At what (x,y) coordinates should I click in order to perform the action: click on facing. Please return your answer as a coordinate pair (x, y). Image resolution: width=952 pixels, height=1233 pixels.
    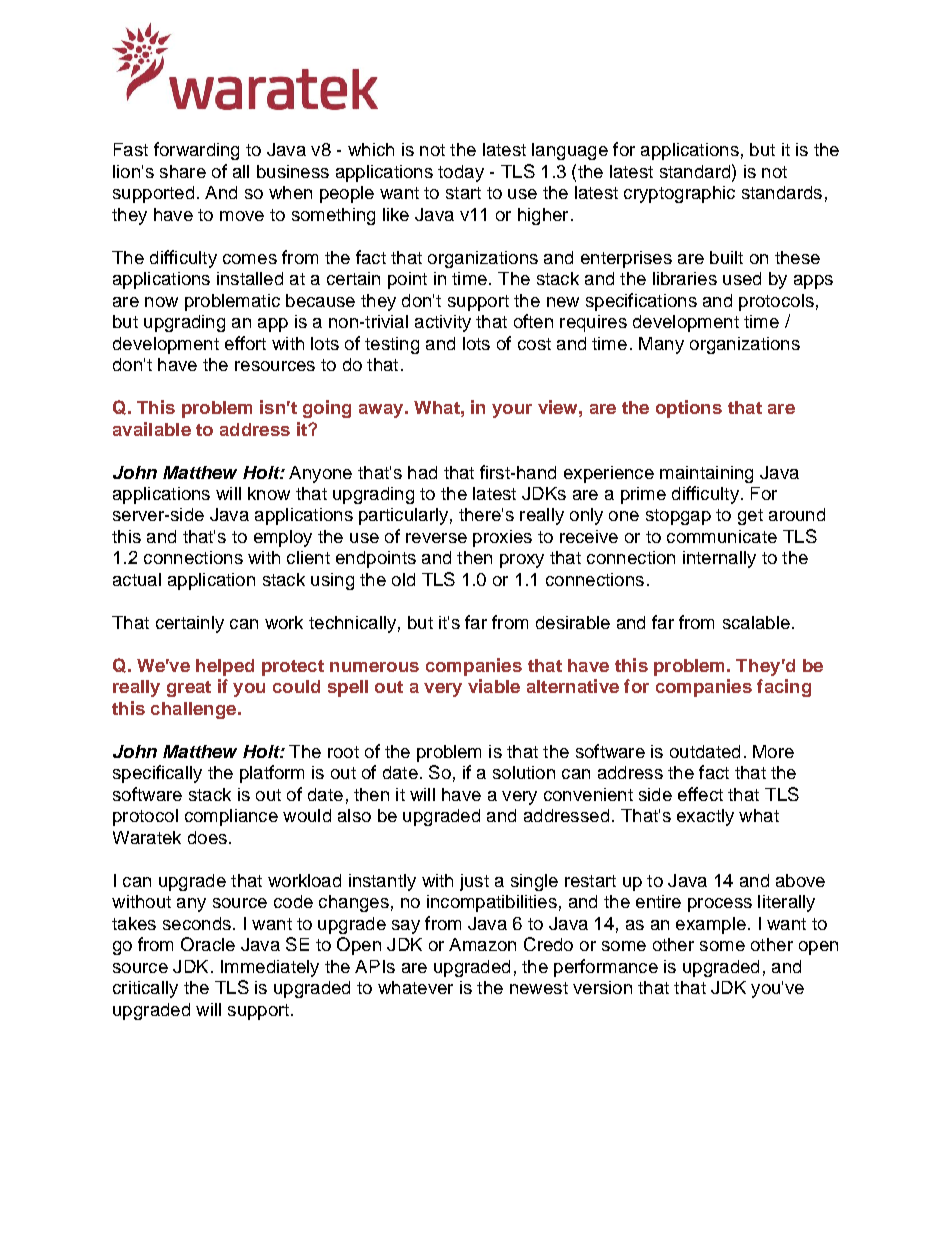
    Looking at the image, I should click on (784, 688).
